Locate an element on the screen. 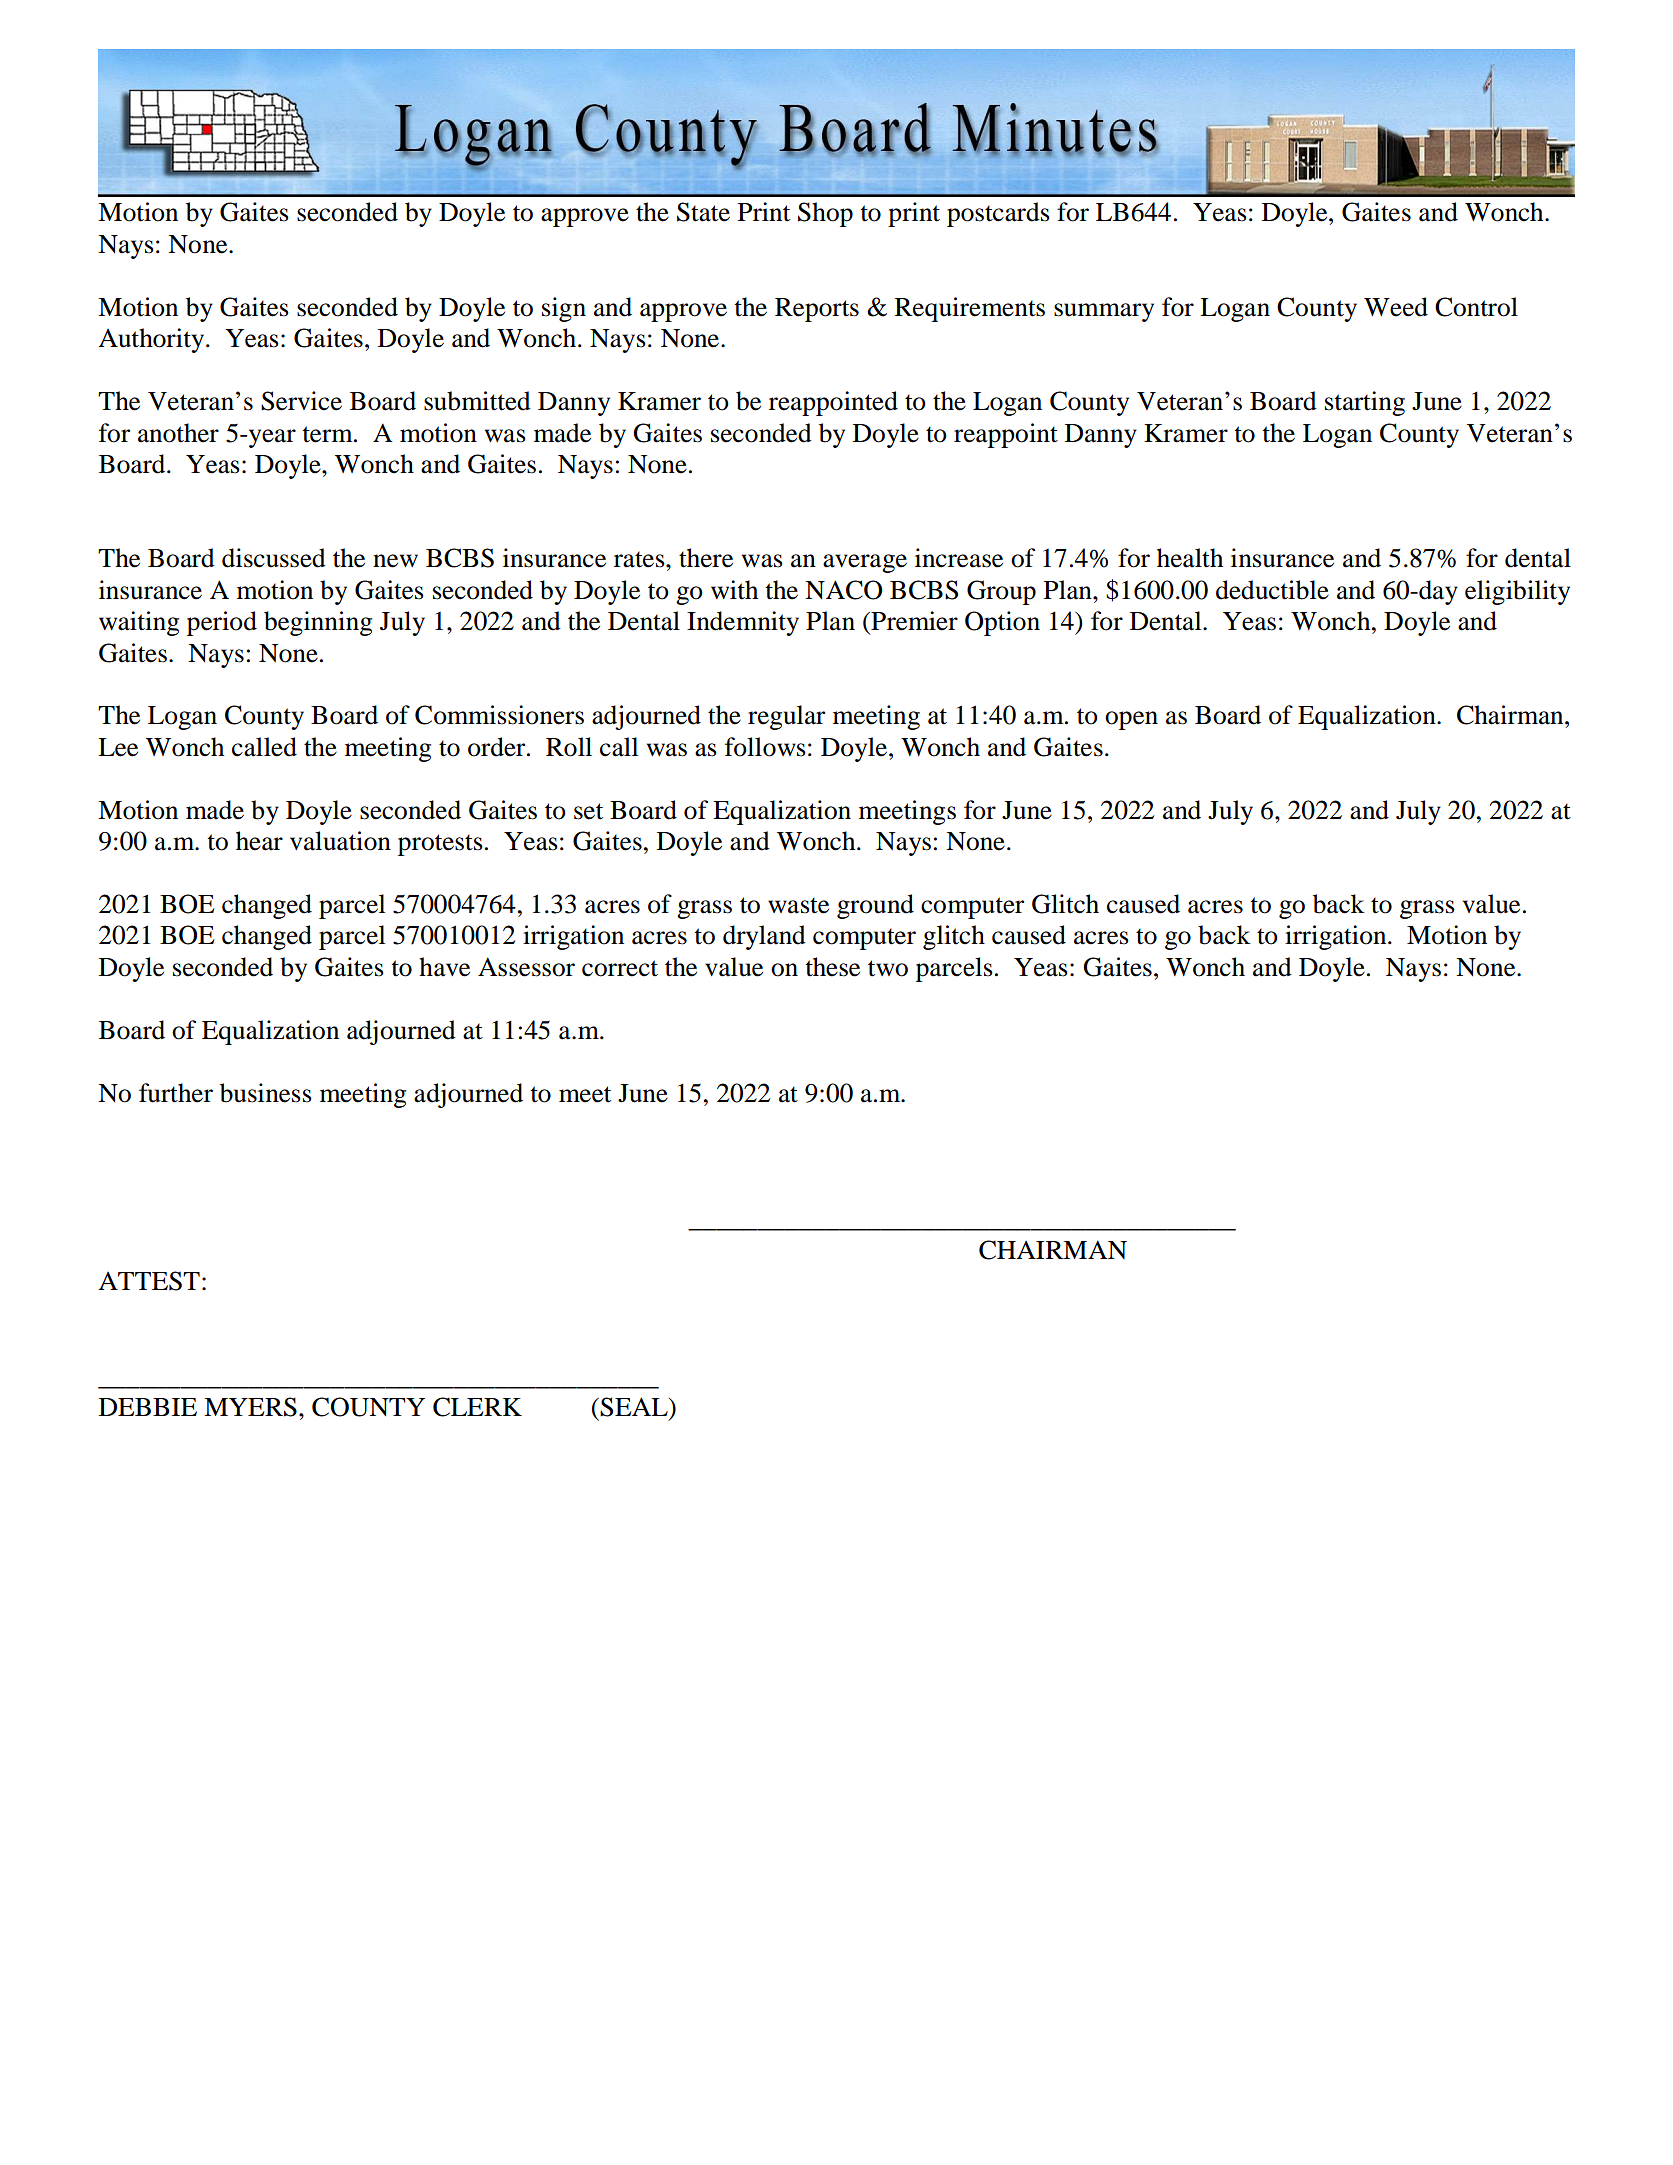  two is located at coordinates (888, 968).
